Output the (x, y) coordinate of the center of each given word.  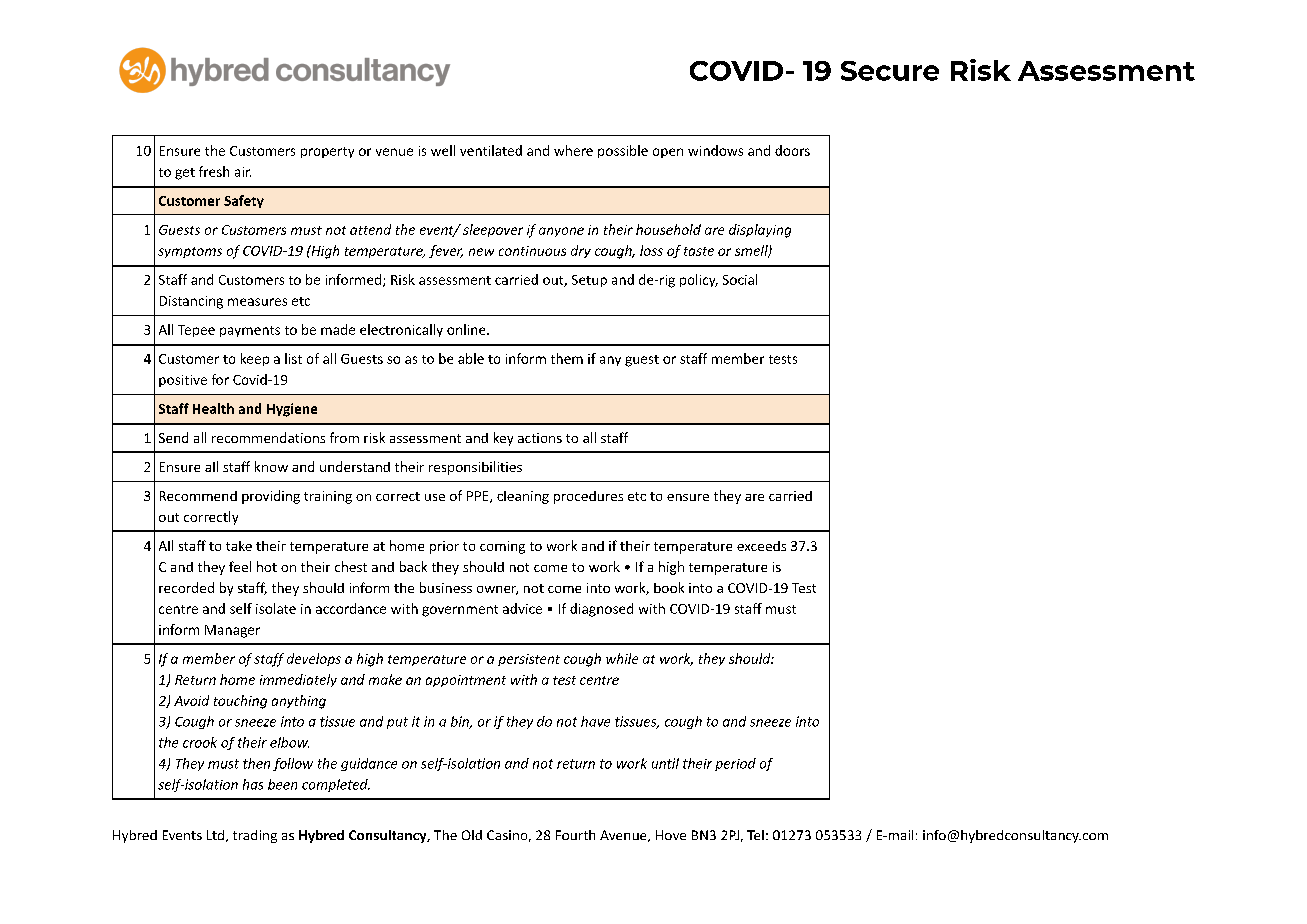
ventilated (491, 150)
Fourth (575, 835)
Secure (890, 71)
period (735, 764)
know (271, 466)
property (327, 152)
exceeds (761, 546)
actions (540, 438)
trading (255, 836)
